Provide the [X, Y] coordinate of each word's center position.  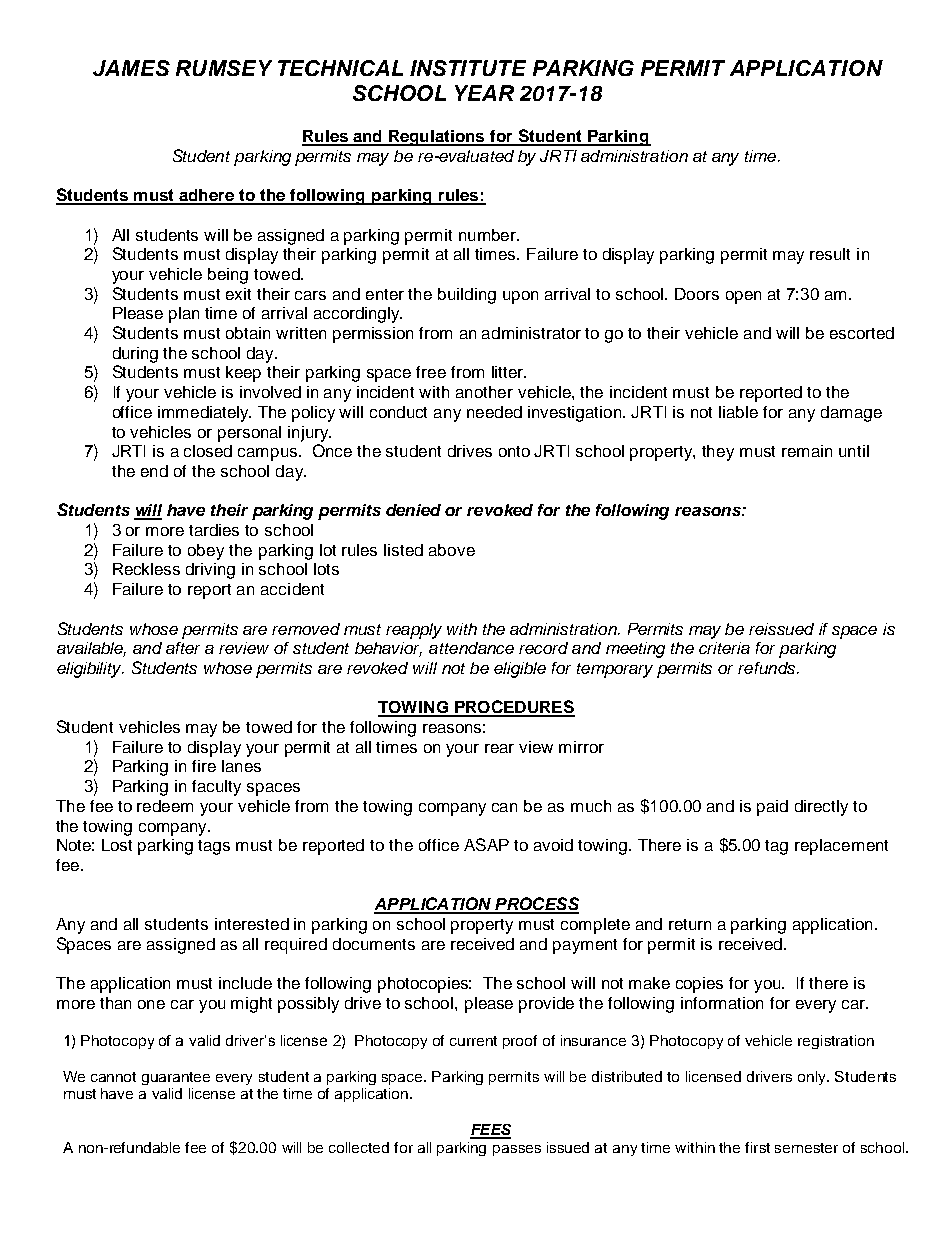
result [830, 254]
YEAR [484, 93]
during [135, 355]
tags [214, 847]
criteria [724, 648]
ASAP [486, 844]
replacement [841, 847]
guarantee [176, 1078]
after [183, 648]
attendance [471, 648]
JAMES [131, 68]
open [743, 297]
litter [508, 372]
